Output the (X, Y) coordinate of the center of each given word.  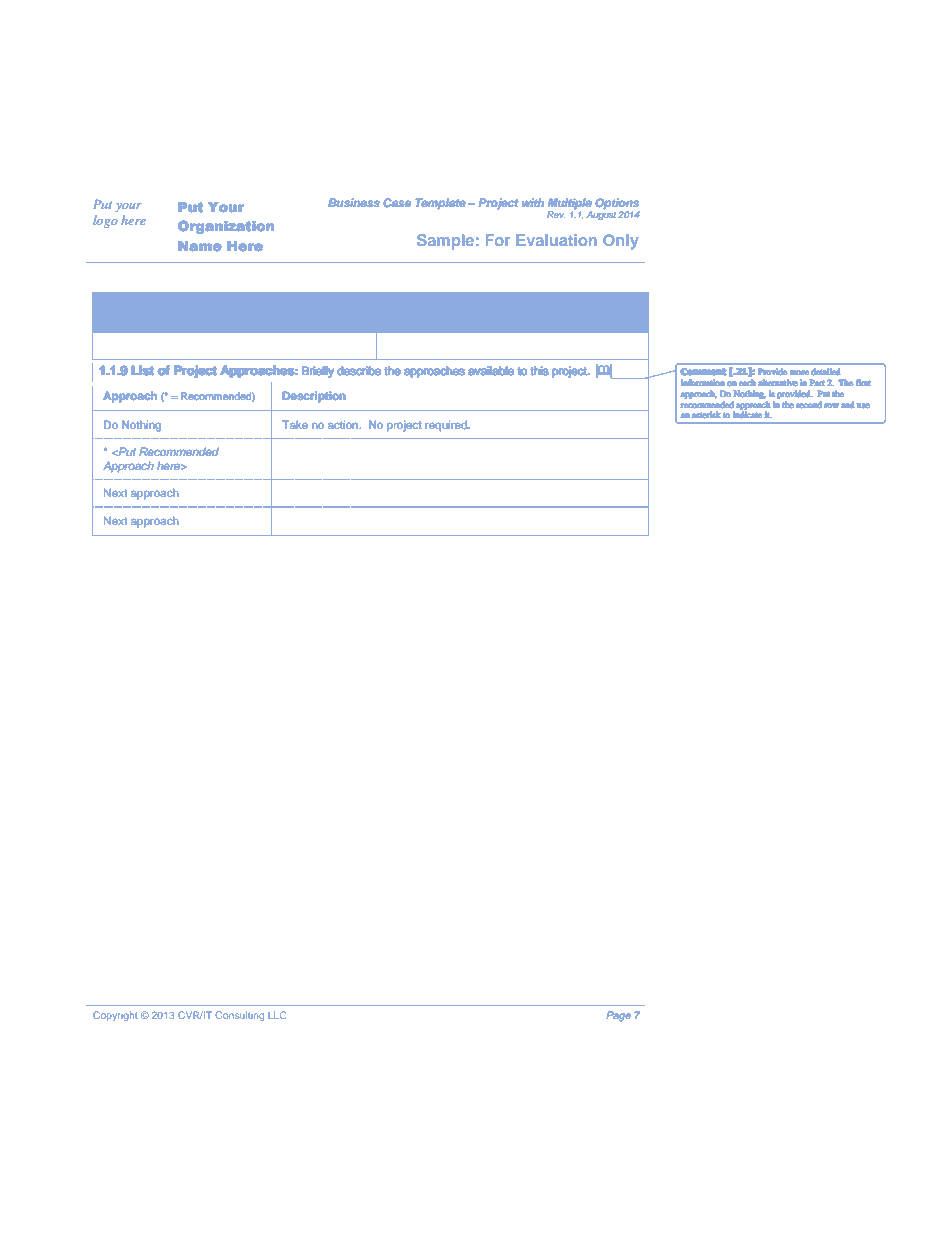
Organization (226, 227)
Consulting (239, 1016)
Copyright (115, 1016)
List (143, 370)
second (809, 404)
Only (621, 242)
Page (618, 1016)
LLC (277, 1015)
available (491, 370)
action (343, 424)
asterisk (706, 415)
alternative (777, 382)
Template (440, 204)
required (447, 426)
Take (295, 424)
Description (314, 397)
